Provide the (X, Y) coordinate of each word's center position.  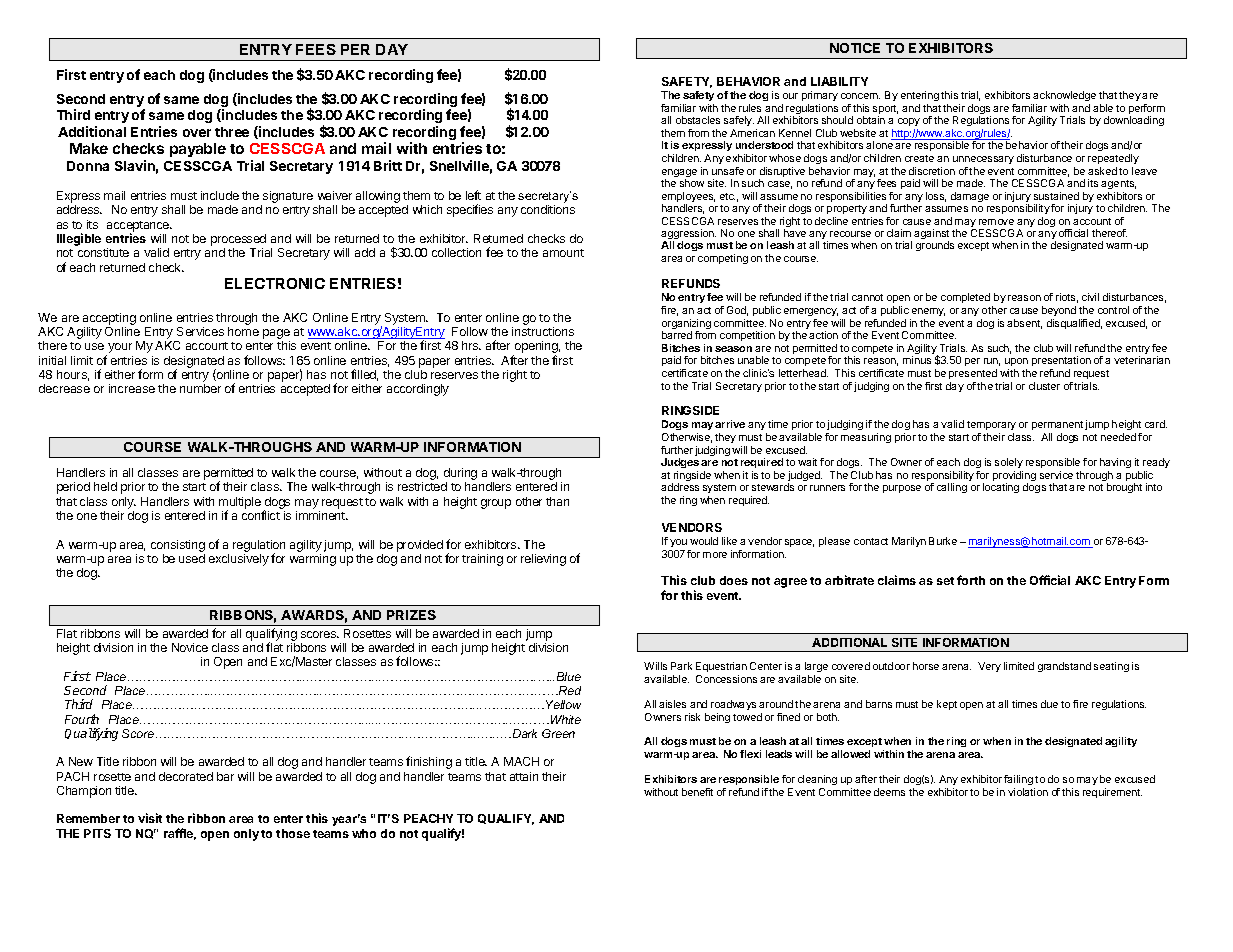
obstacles (698, 120)
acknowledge (1064, 96)
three (232, 132)
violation (1028, 792)
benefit (697, 792)
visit (150, 818)
